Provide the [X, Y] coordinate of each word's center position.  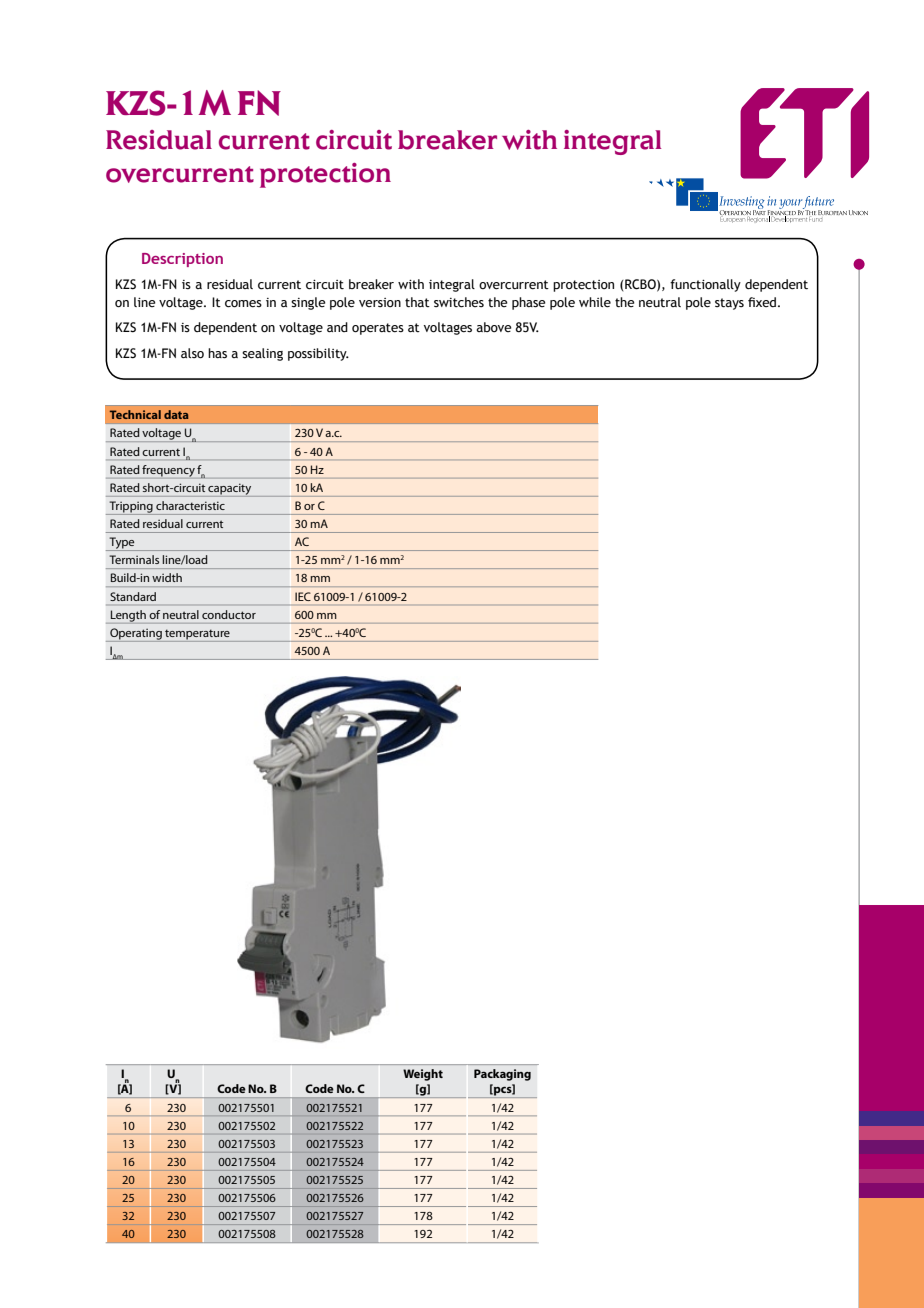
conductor [229, 614]
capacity [230, 490]
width [167, 577]
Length [128, 617]
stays [729, 304]
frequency [168, 471]
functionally [705, 285]
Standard [133, 596]
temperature [197, 635]
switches [459, 302]
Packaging [502, 1075]
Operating [136, 635]
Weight [423, 1075]
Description [182, 260]
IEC [303, 596]
